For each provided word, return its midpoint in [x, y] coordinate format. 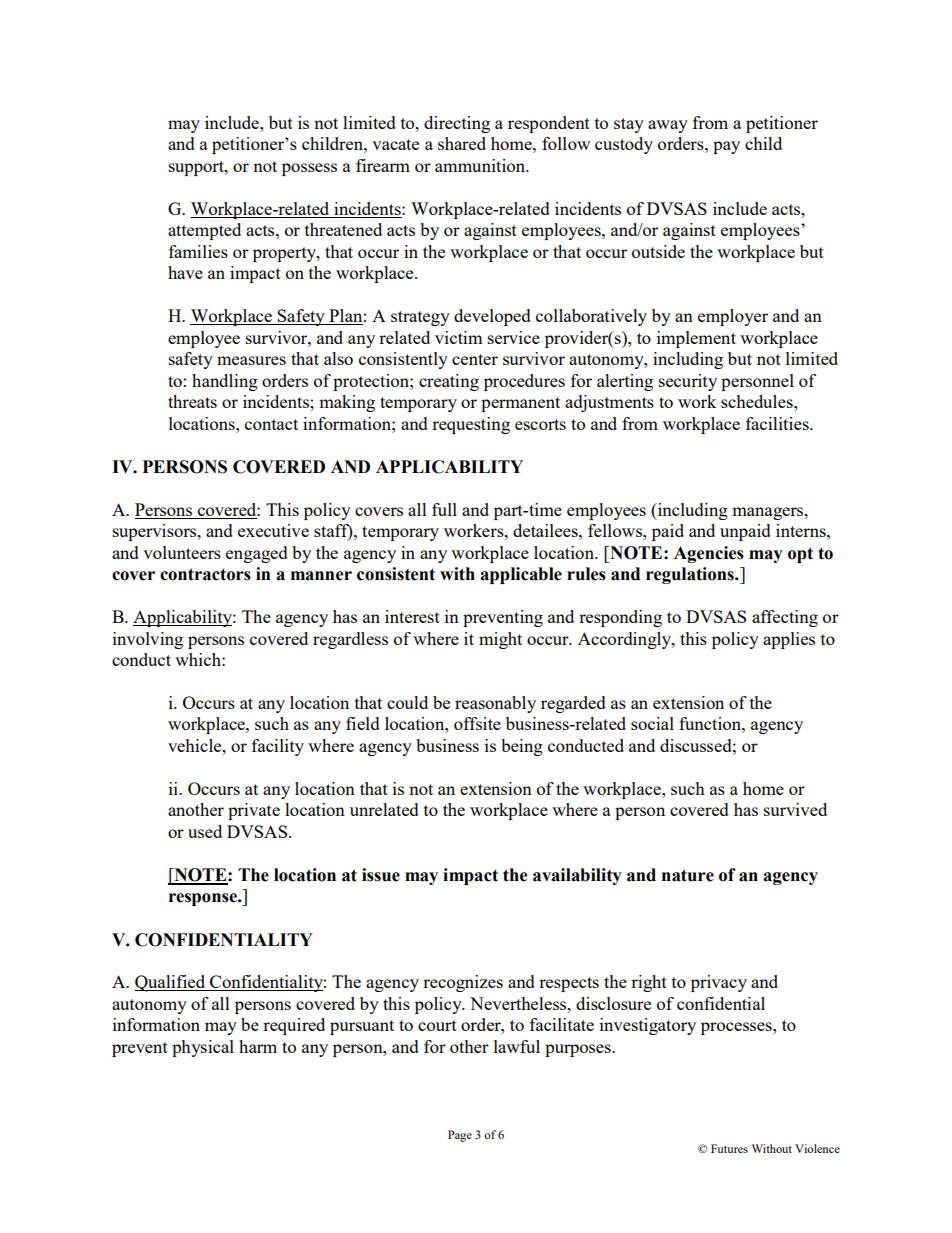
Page [460, 1136]
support [197, 168]
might [500, 640]
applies [789, 640]
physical [203, 1048]
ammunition [481, 165]
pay [726, 147]
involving [148, 640]
